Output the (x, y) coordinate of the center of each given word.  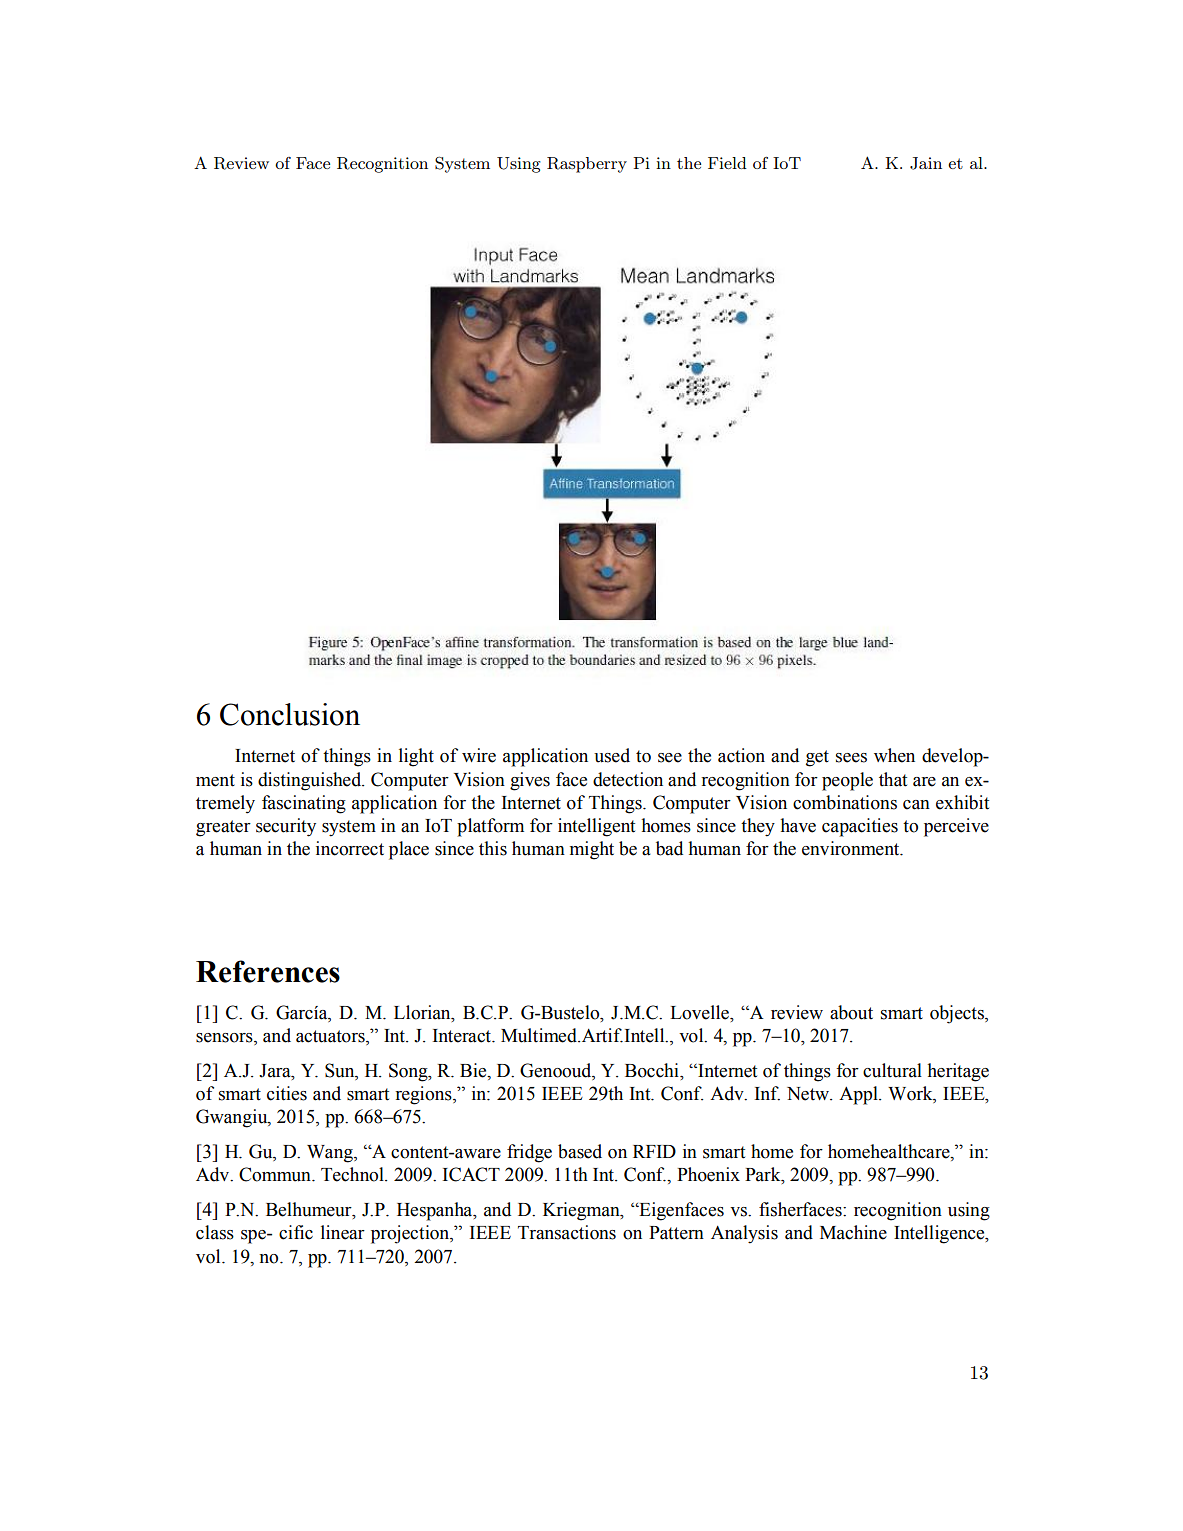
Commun (276, 1174)
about (851, 1012)
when (894, 755)
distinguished (311, 781)
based (580, 1151)
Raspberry (587, 165)
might (592, 850)
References (268, 971)
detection (628, 779)
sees (851, 758)
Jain (926, 163)
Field (727, 163)
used (612, 755)
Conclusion (290, 714)
